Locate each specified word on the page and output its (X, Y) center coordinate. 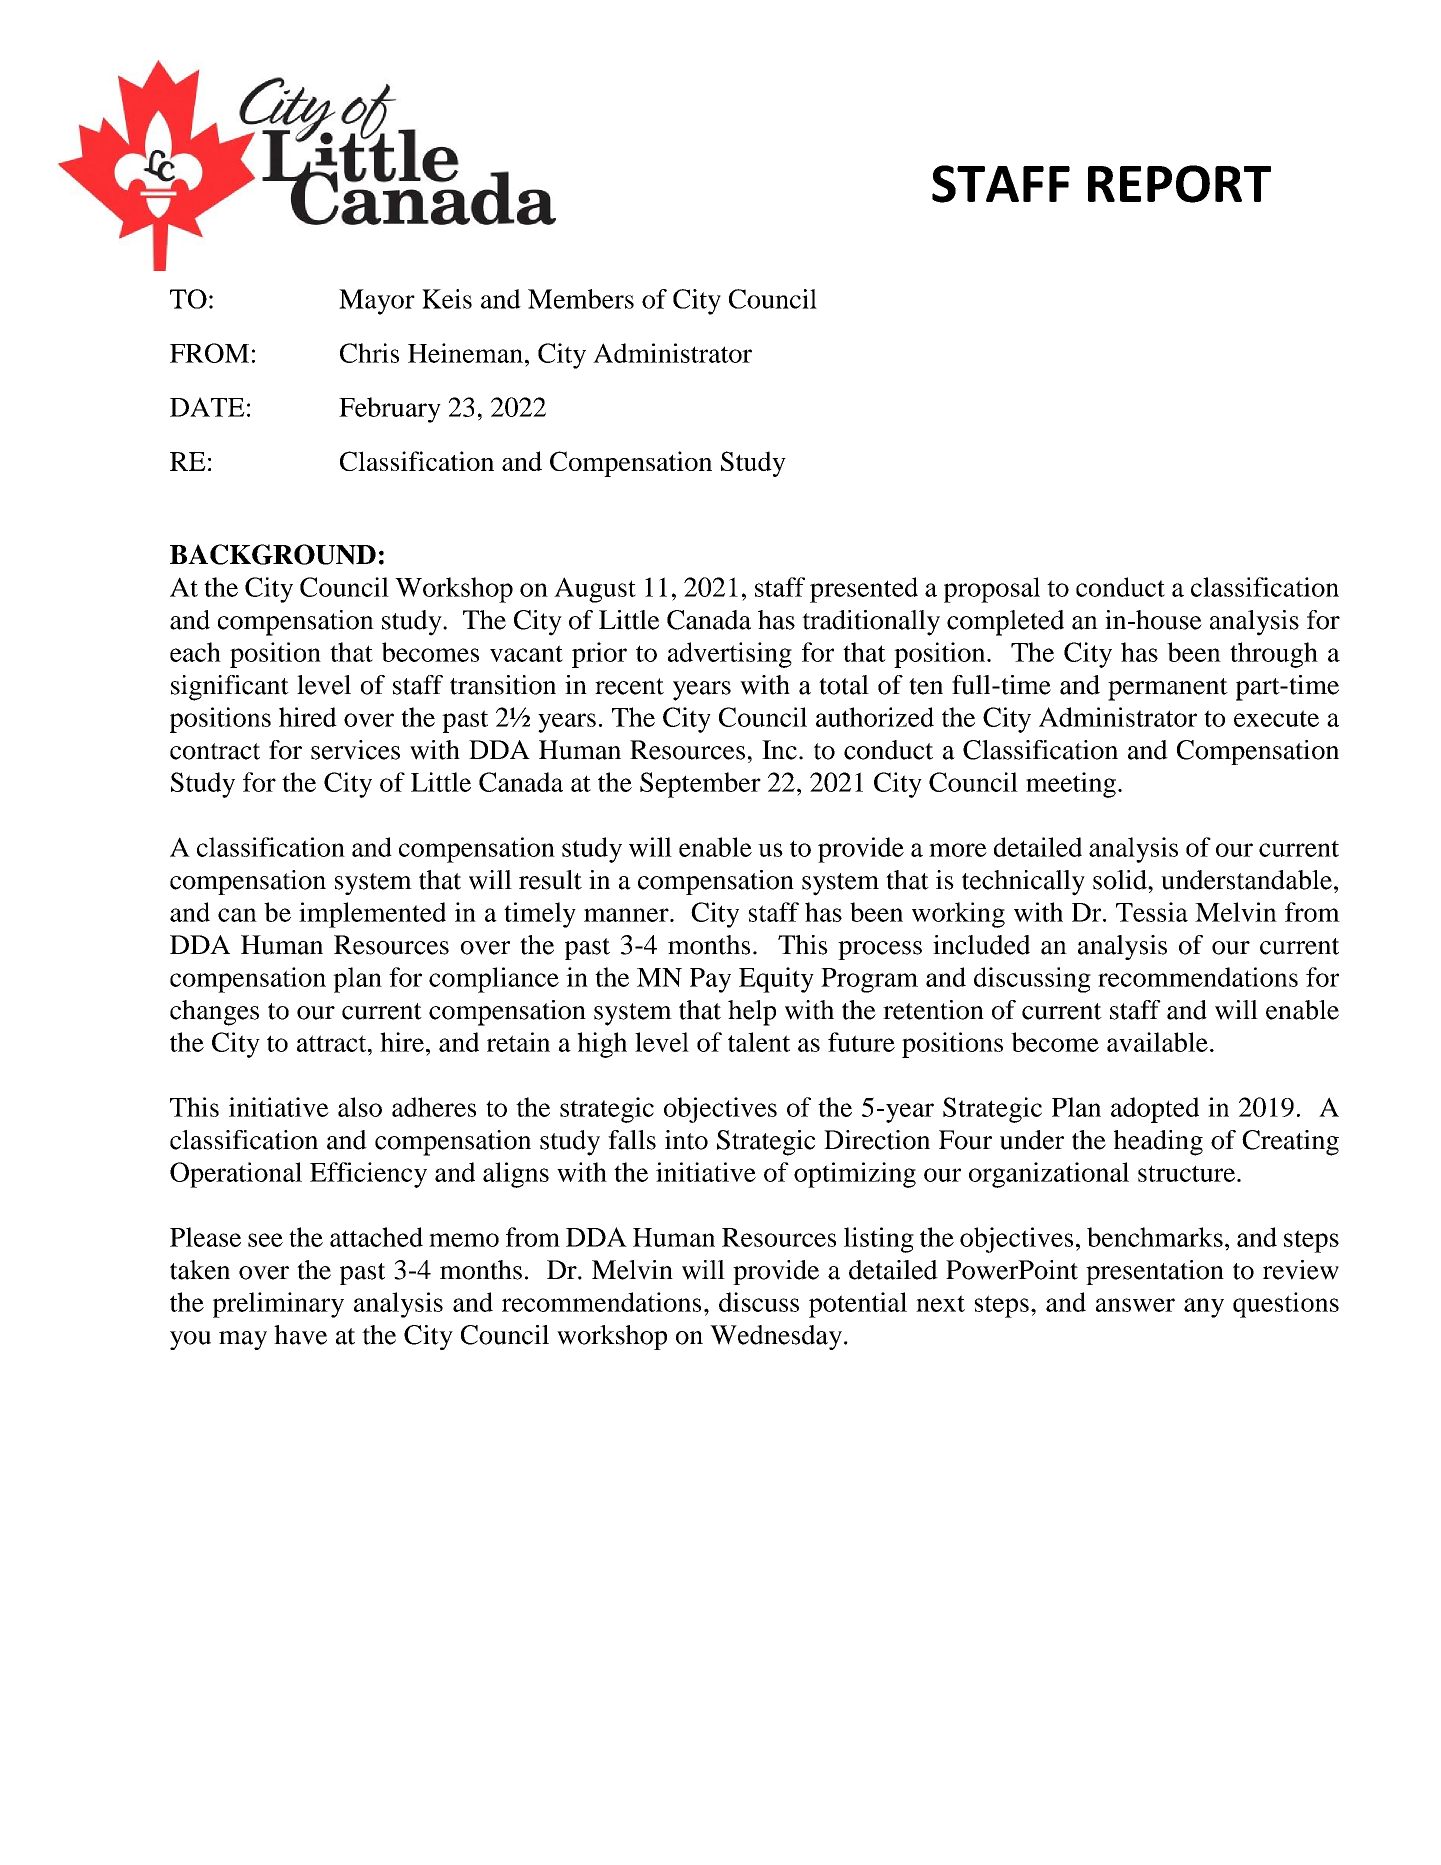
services (355, 750)
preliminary (278, 1305)
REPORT (1179, 184)
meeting (1071, 785)
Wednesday (776, 1337)
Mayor (377, 302)
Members (581, 299)
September (700, 785)
